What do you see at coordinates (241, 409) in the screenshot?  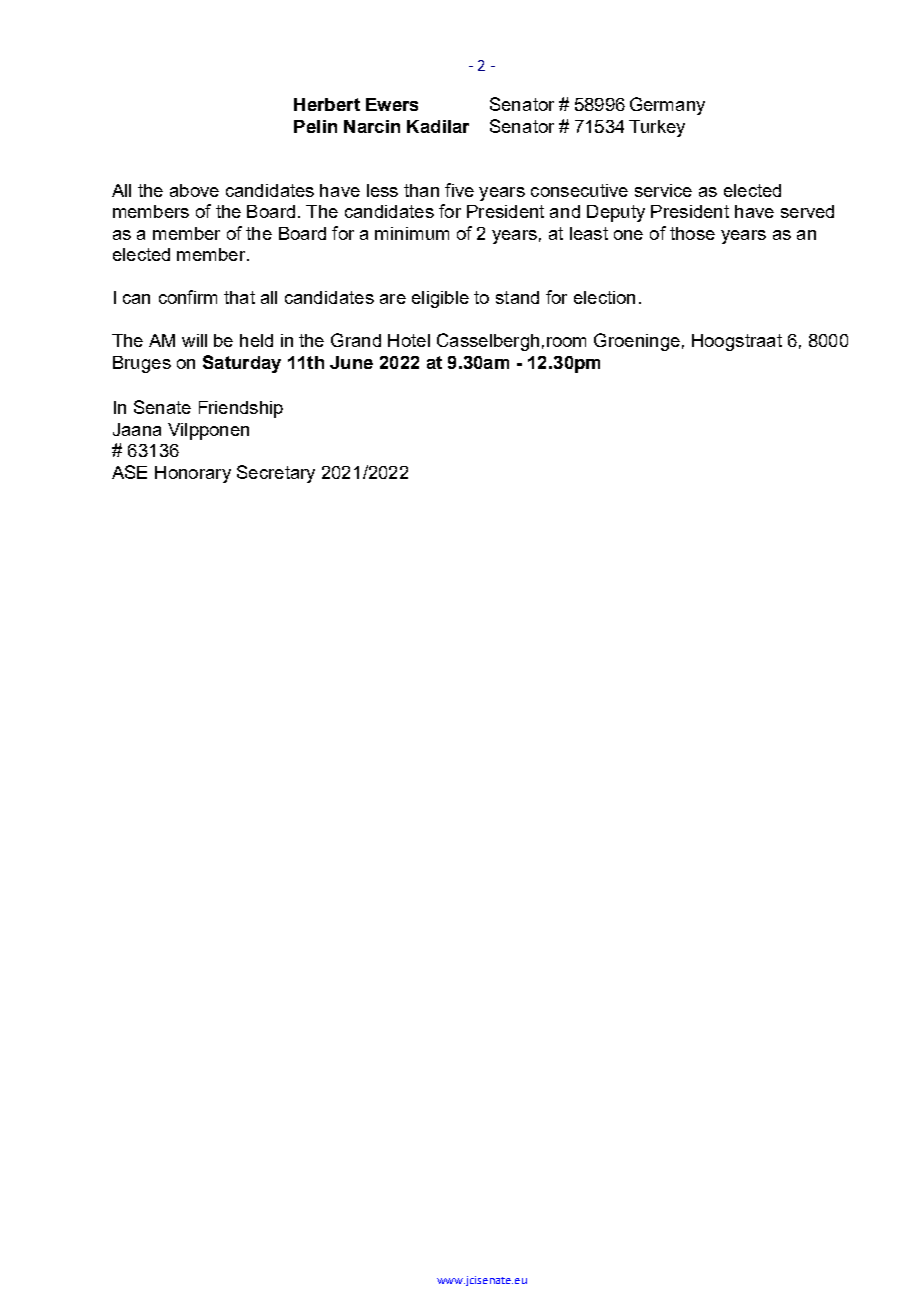 I see `Friendship` at bounding box center [241, 409].
